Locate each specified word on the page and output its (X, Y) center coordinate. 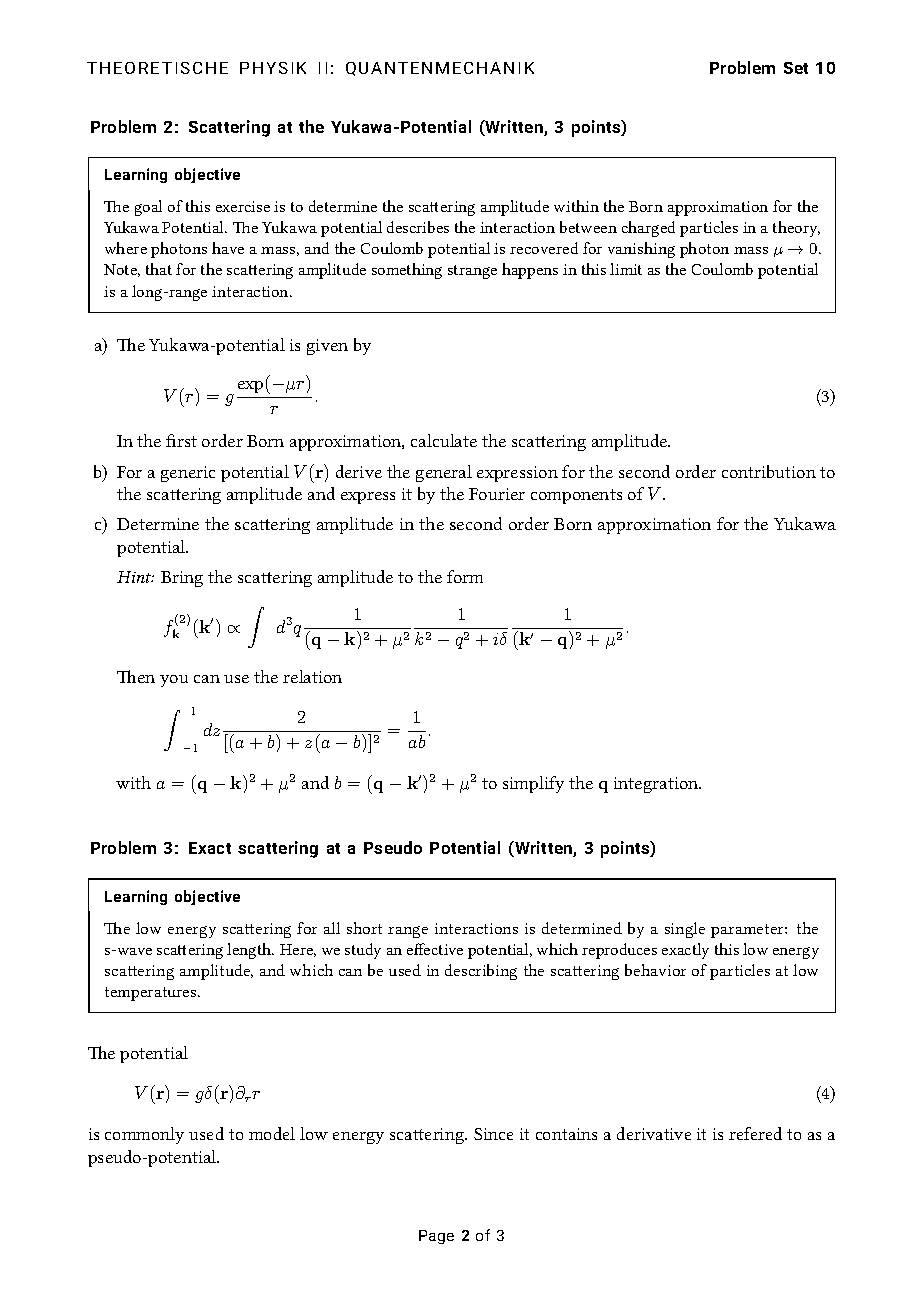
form (465, 576)
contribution (769, 471)
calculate (444, 440)
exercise (243, 206)
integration (657, 785)
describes (418, 227)
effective (435, 949)
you (174, 681)
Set (796, 68)
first (181, 440)
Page (436, 1237)
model (272, 1133)
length (250, 951)
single (685, 930)
